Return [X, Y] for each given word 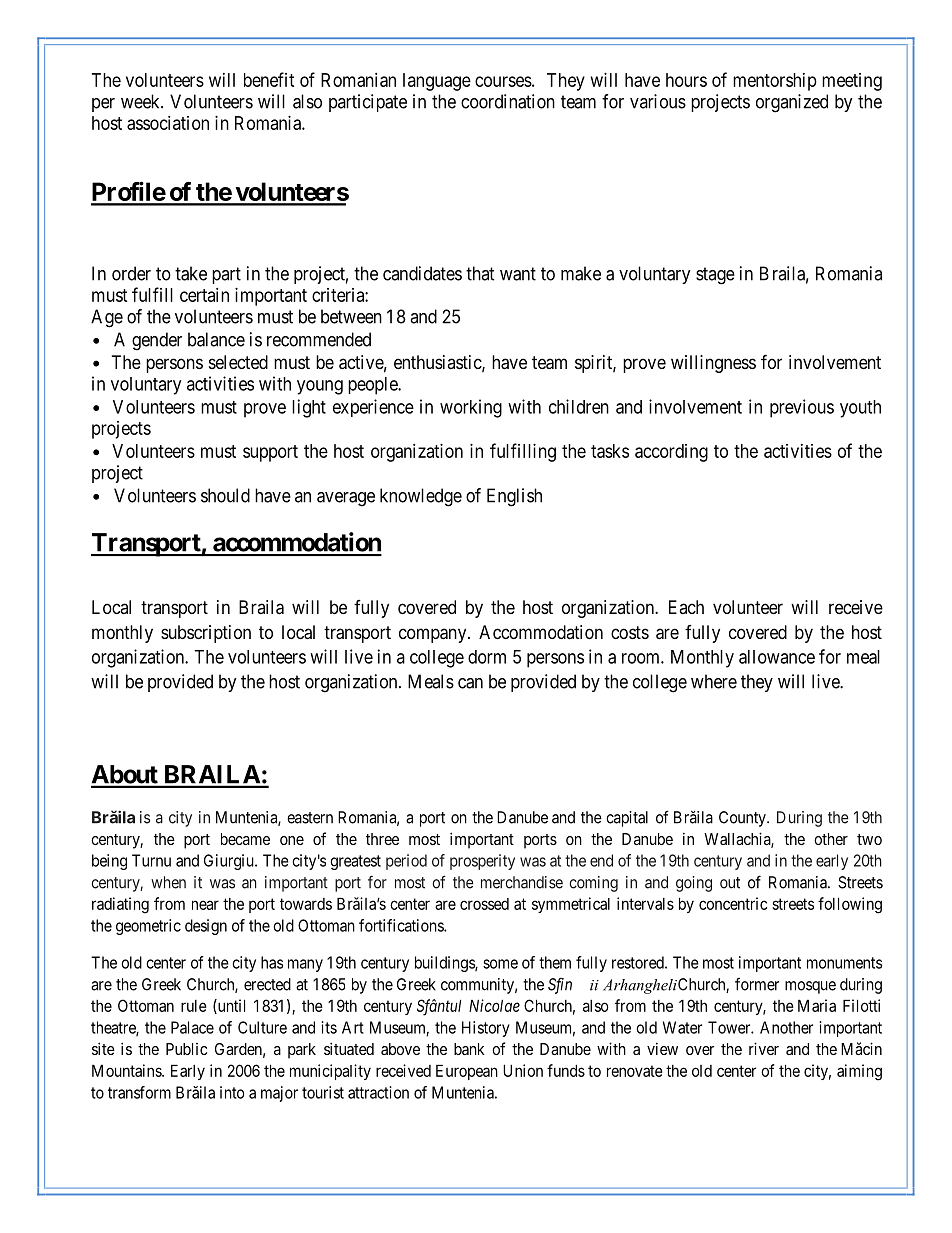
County [743, 819]
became [245, 839]
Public [186, 1049]
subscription [206, 634]
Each [686, 607]
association [168, 123]
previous [802, 408]
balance [216, 339]
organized [792, 103]
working [471, 408]
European [467, 1072]
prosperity [482, 862]
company [434, 635]
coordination [508, 101]
